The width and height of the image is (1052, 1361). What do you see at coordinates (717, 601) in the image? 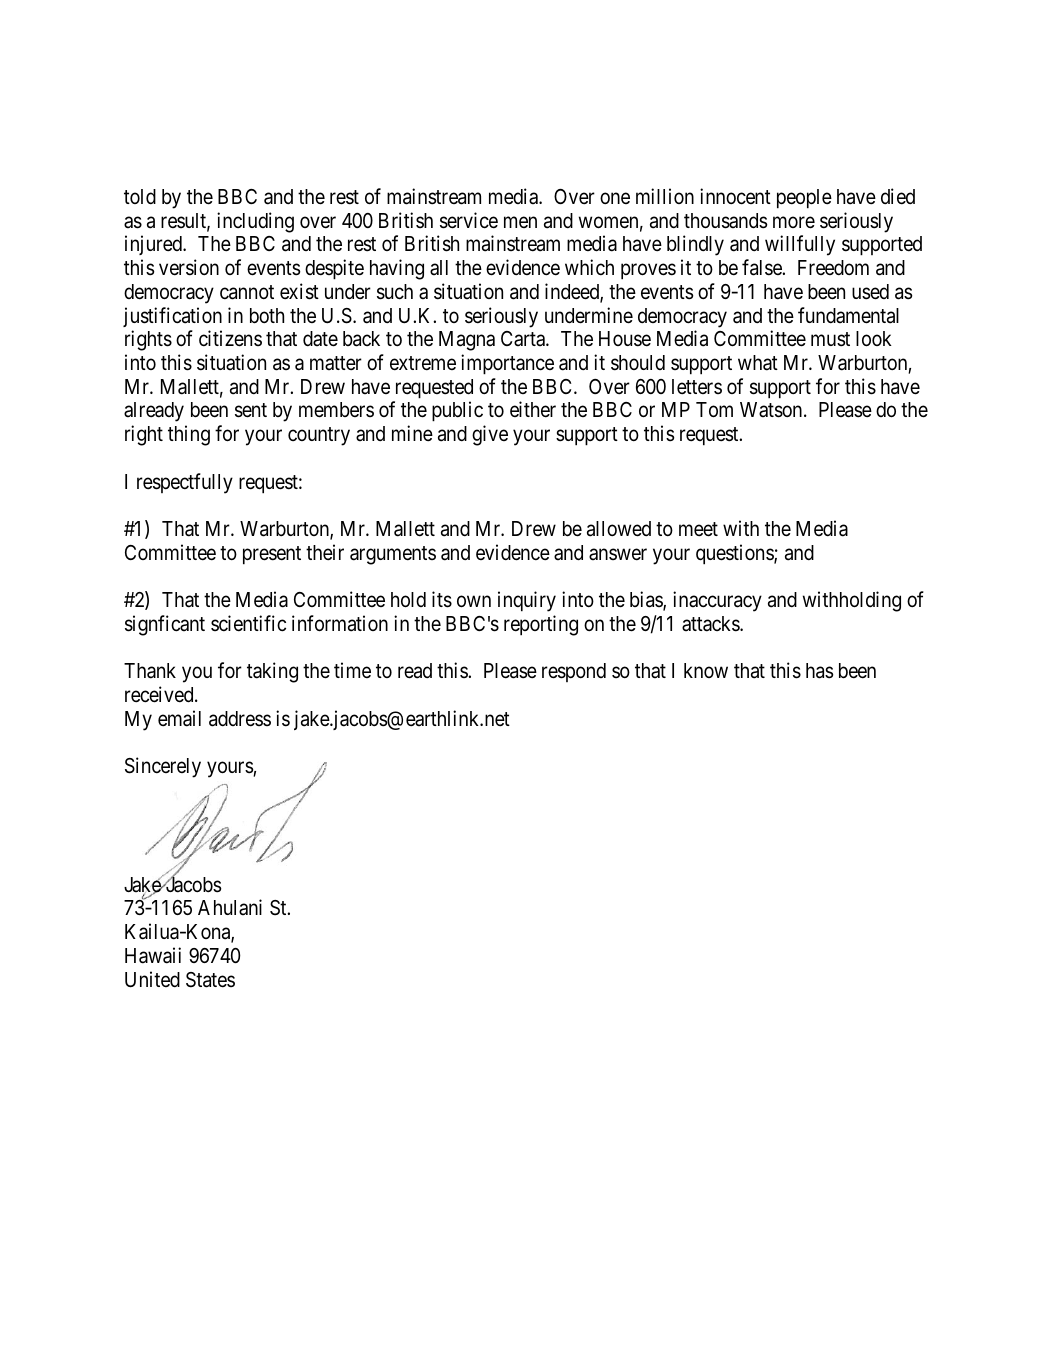
I see `inaccuracy` at bounding box center [717, 601].
